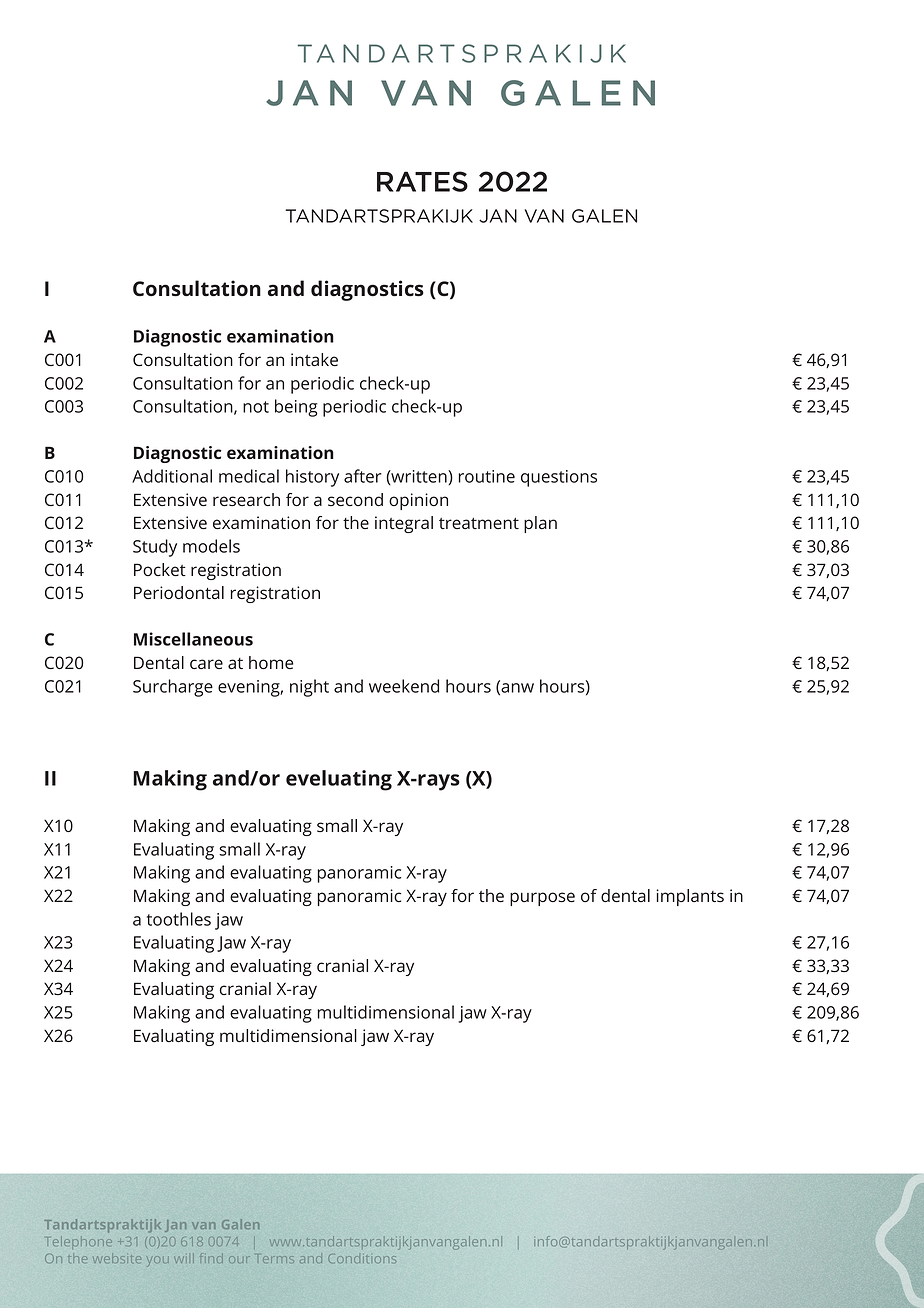 The image size is (924, 1308). I want to click on Terms, so click(275, 1260).
